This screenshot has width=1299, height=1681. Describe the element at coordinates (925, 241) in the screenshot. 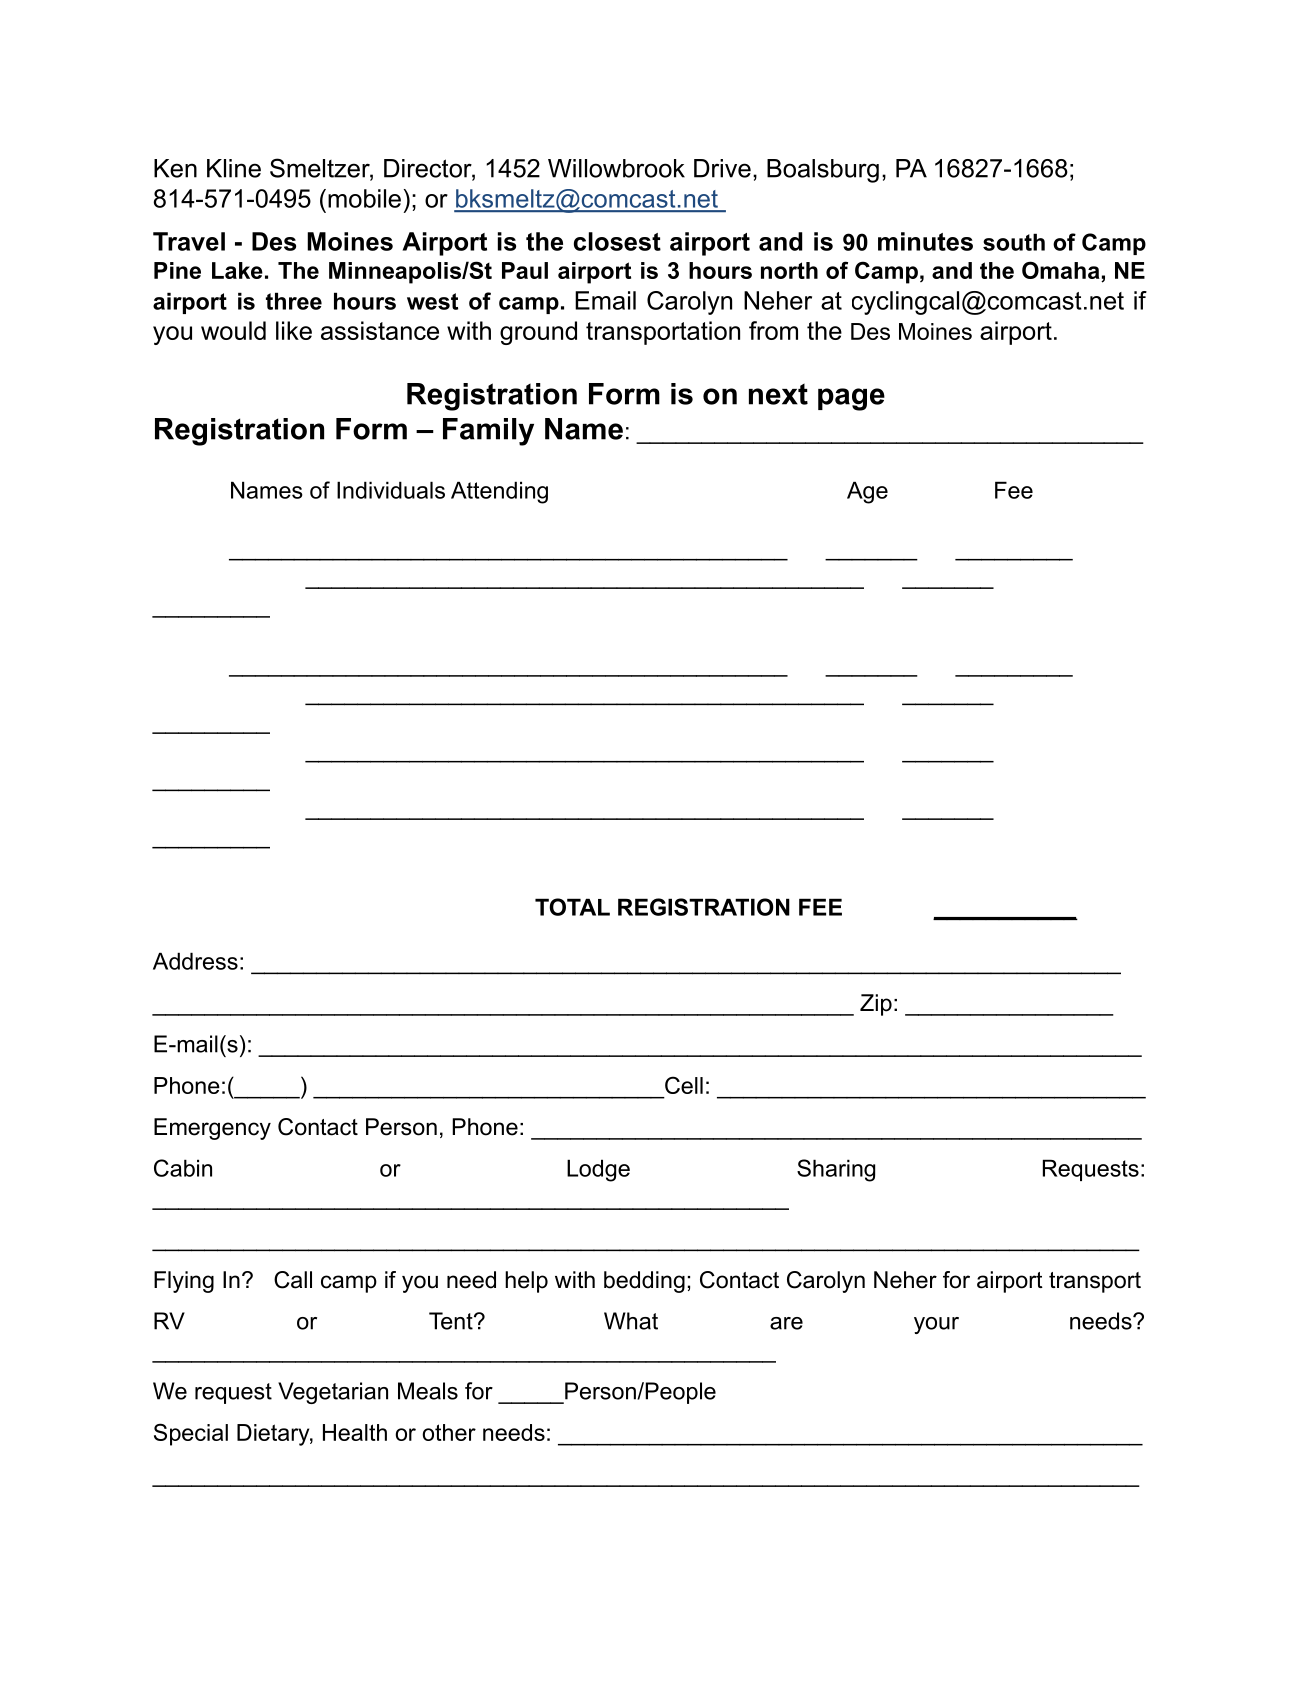

I see `minutes` at that location.
